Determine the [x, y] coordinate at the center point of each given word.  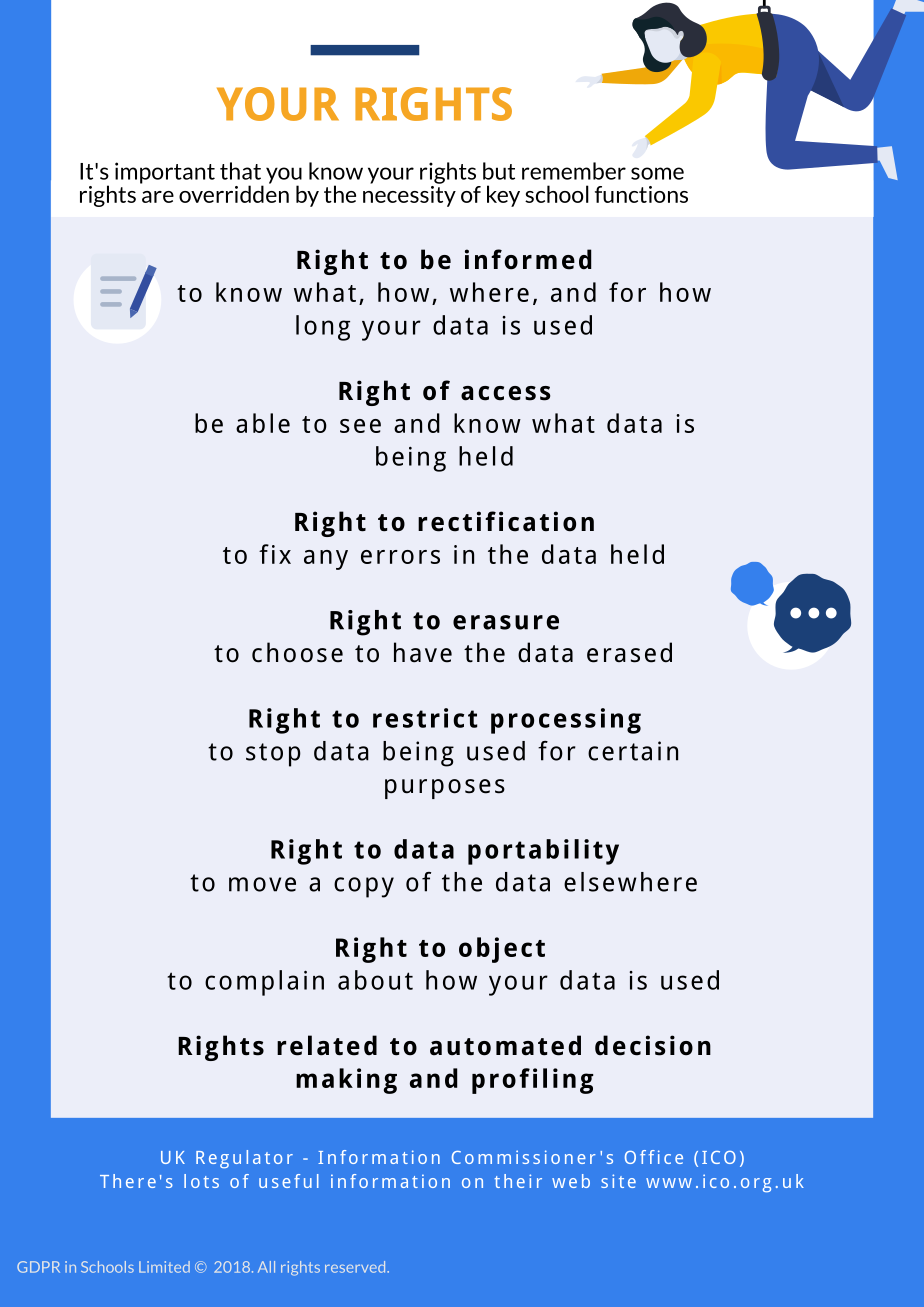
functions [641, 194]
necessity [409, 195]
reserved [356, 1267]
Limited [164, 1267]
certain [633, 751]
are [158, 197]
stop [273, 755]
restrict [425, 718]
